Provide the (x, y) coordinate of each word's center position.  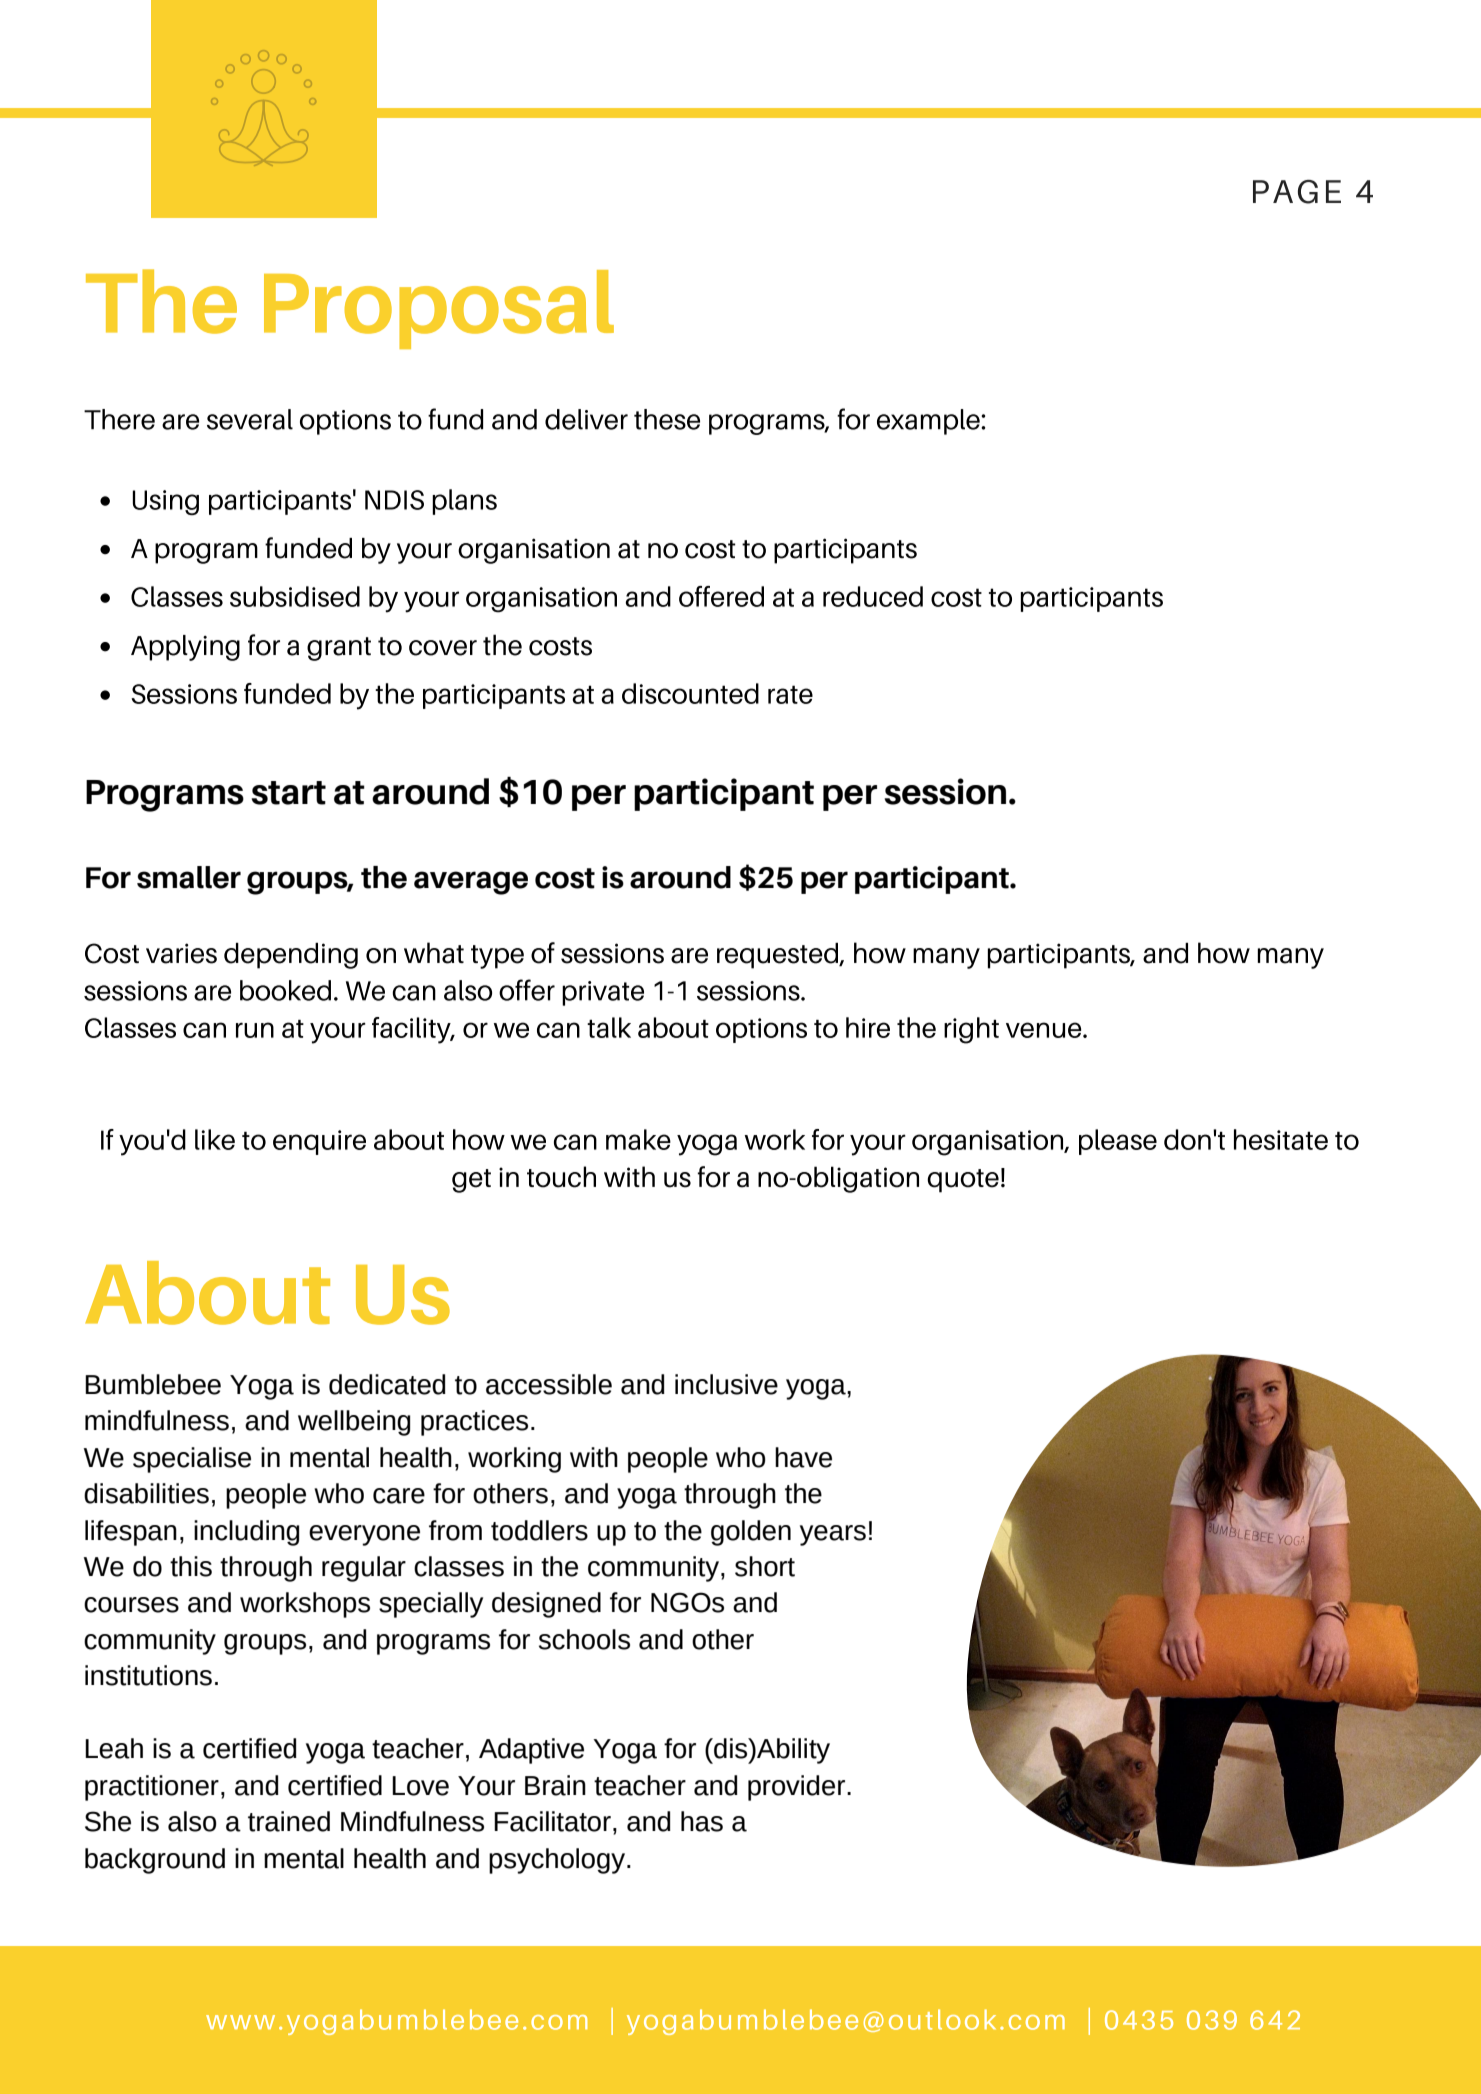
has (702, 1821)
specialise (192, 1460)
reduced (873, 596)
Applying (185, 648)
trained (289, 1821)
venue (1045, 1030)
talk (609, 1027)
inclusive (726, 1384)
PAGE (1297, 192)
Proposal (439, 309)
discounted (690, 693)
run (255, 1030)
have (803, 1457)
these (667, 419)
